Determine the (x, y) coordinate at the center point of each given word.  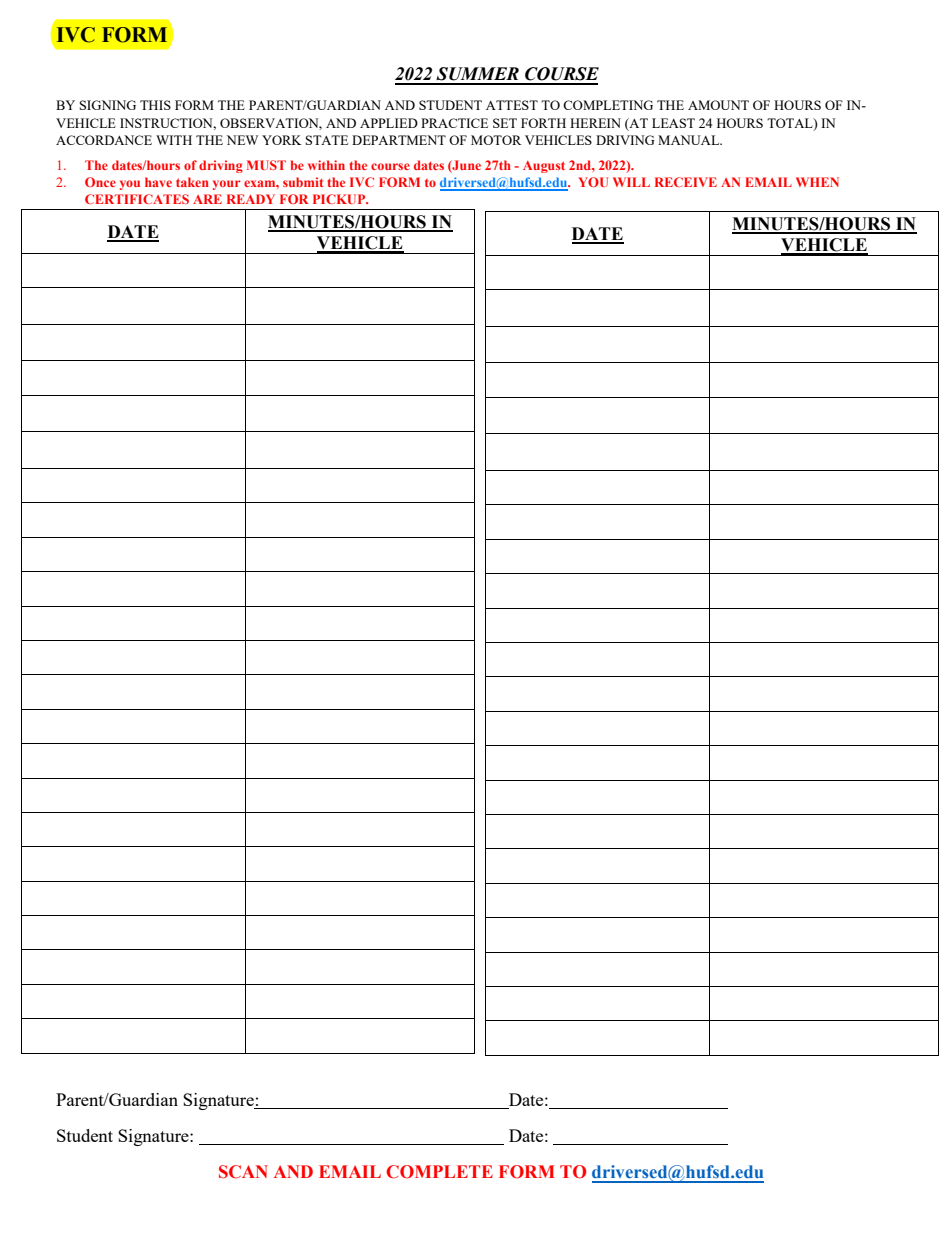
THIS (155, 105)
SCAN (243, 1172)
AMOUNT (718, 105)
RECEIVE (686, 182)
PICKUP (340, 199)
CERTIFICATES (137, 199)
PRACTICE (454, 123)
